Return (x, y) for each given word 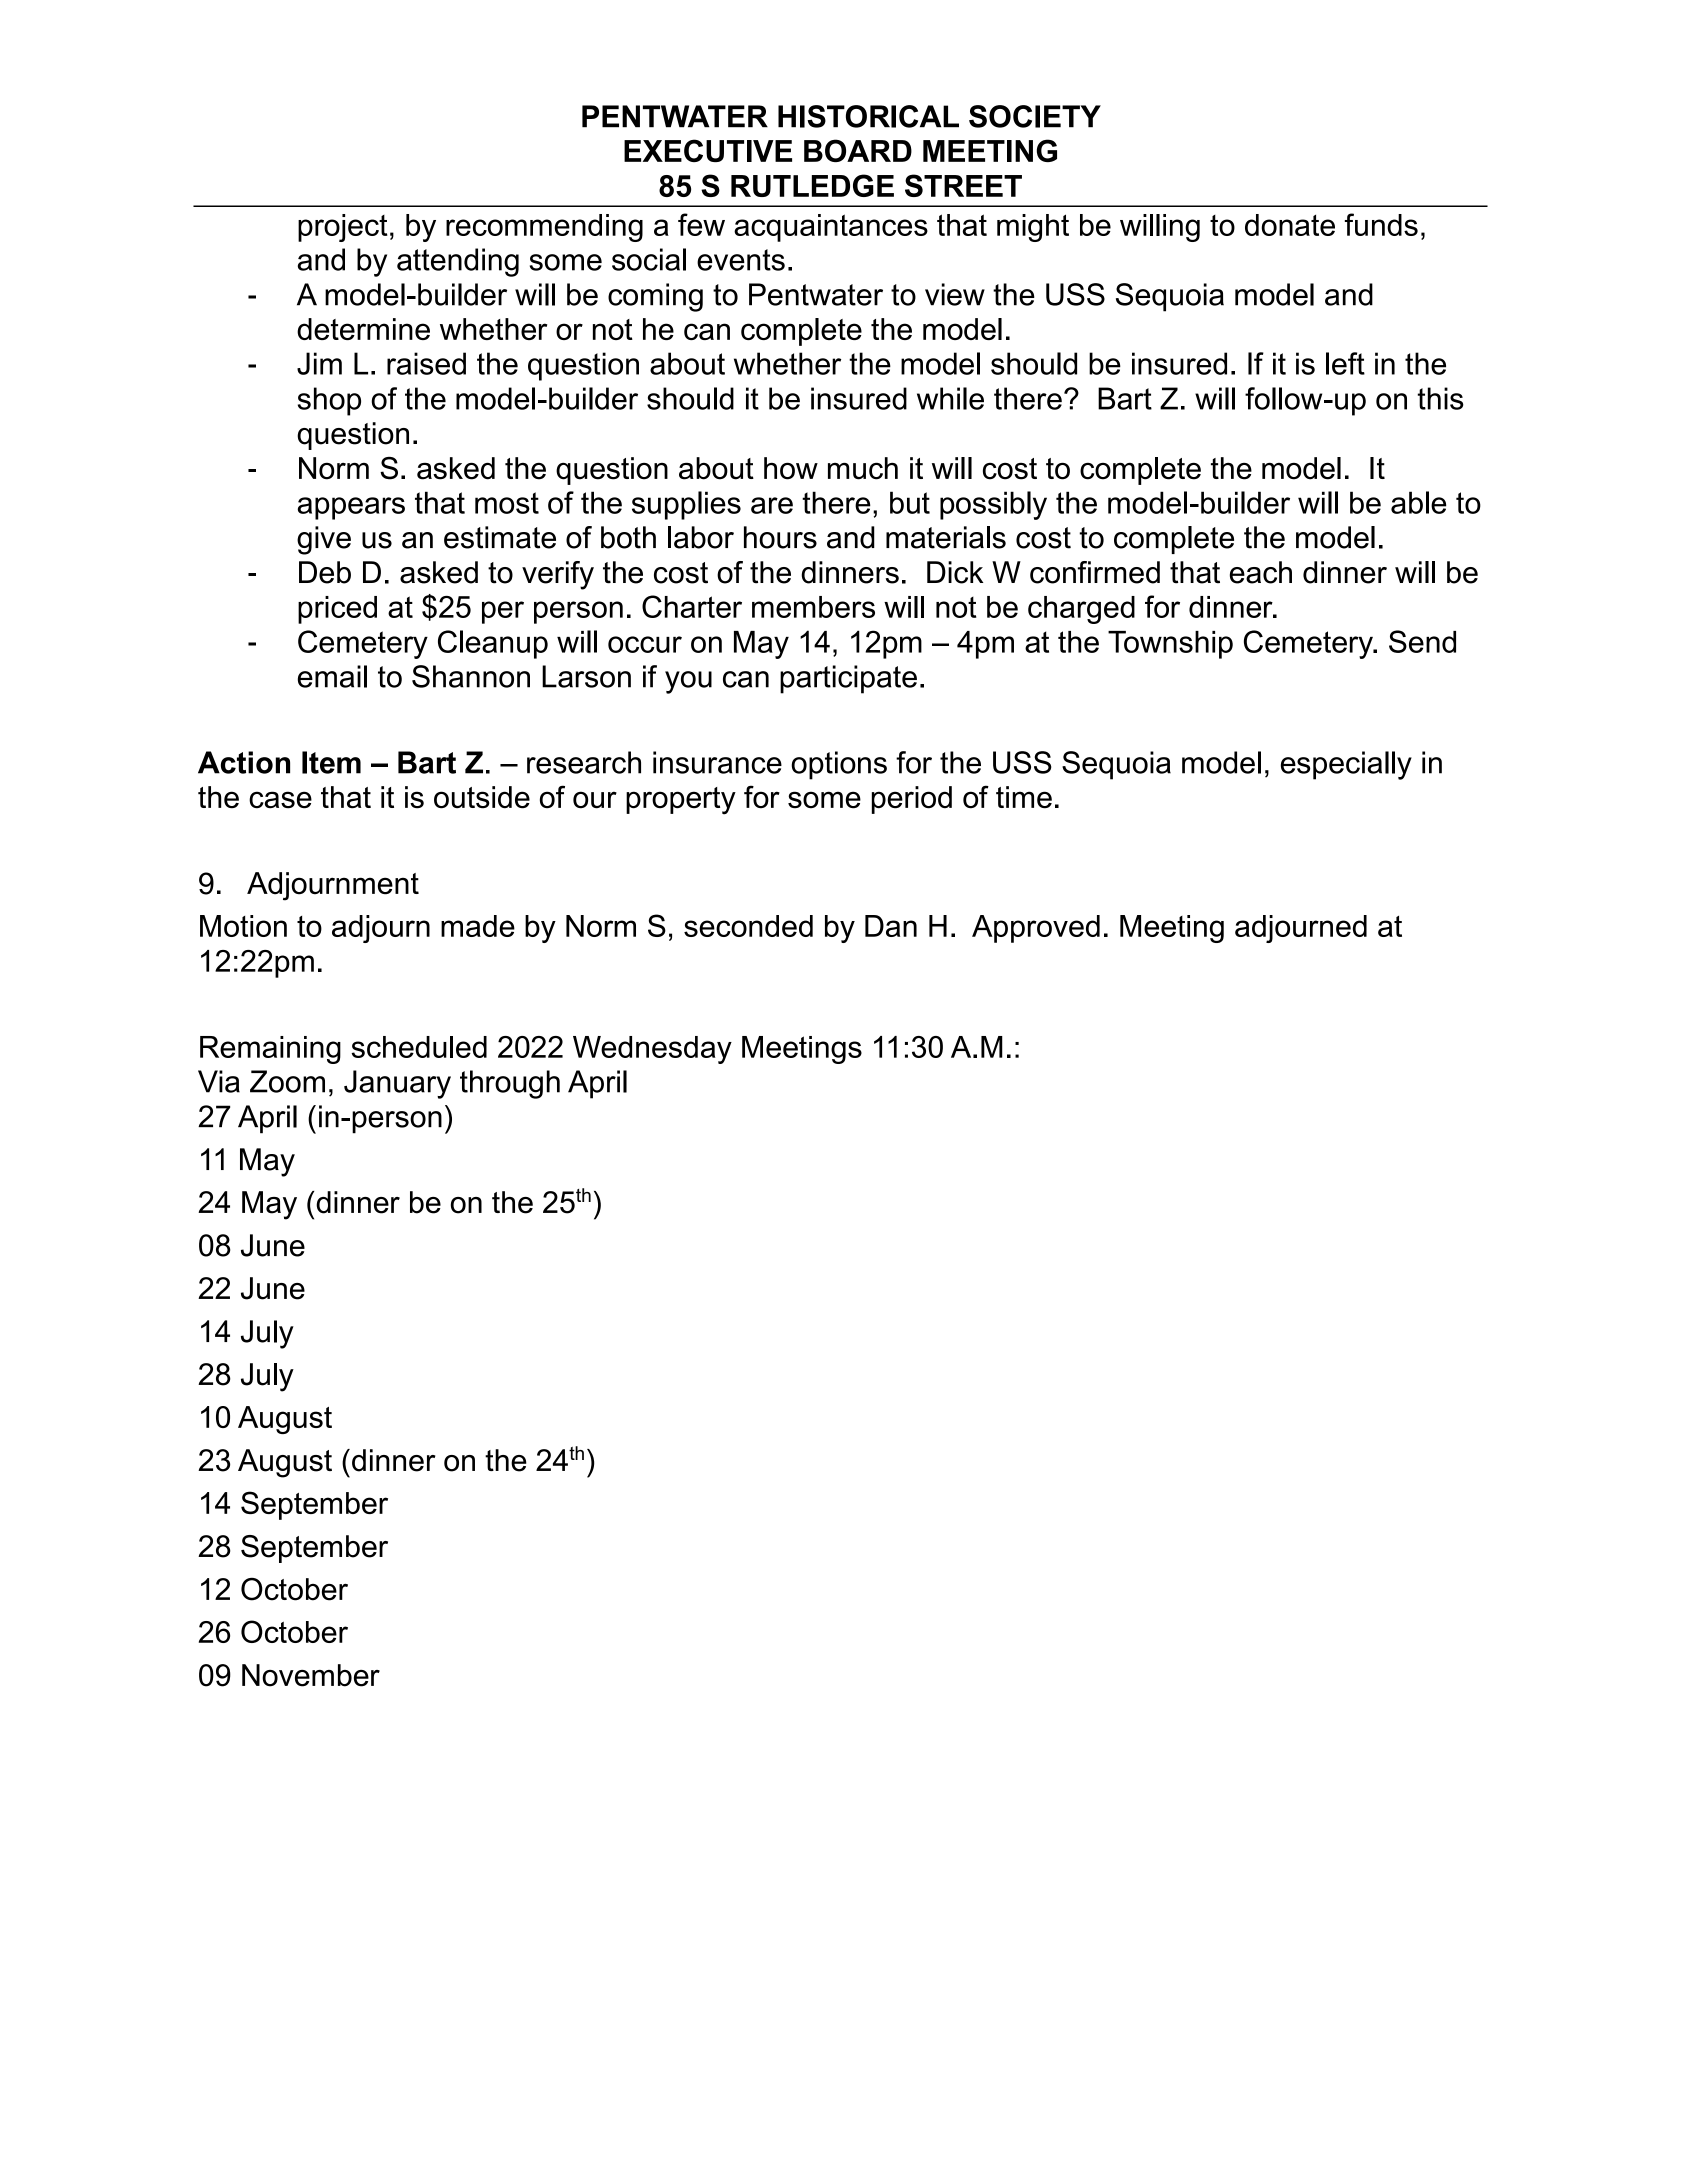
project (343, 228)
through (510, 1084)
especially (1346, 765)
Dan (891, 926)
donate (1290, 225)
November (311, 1675)
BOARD (858, 150)
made (478, 926)
